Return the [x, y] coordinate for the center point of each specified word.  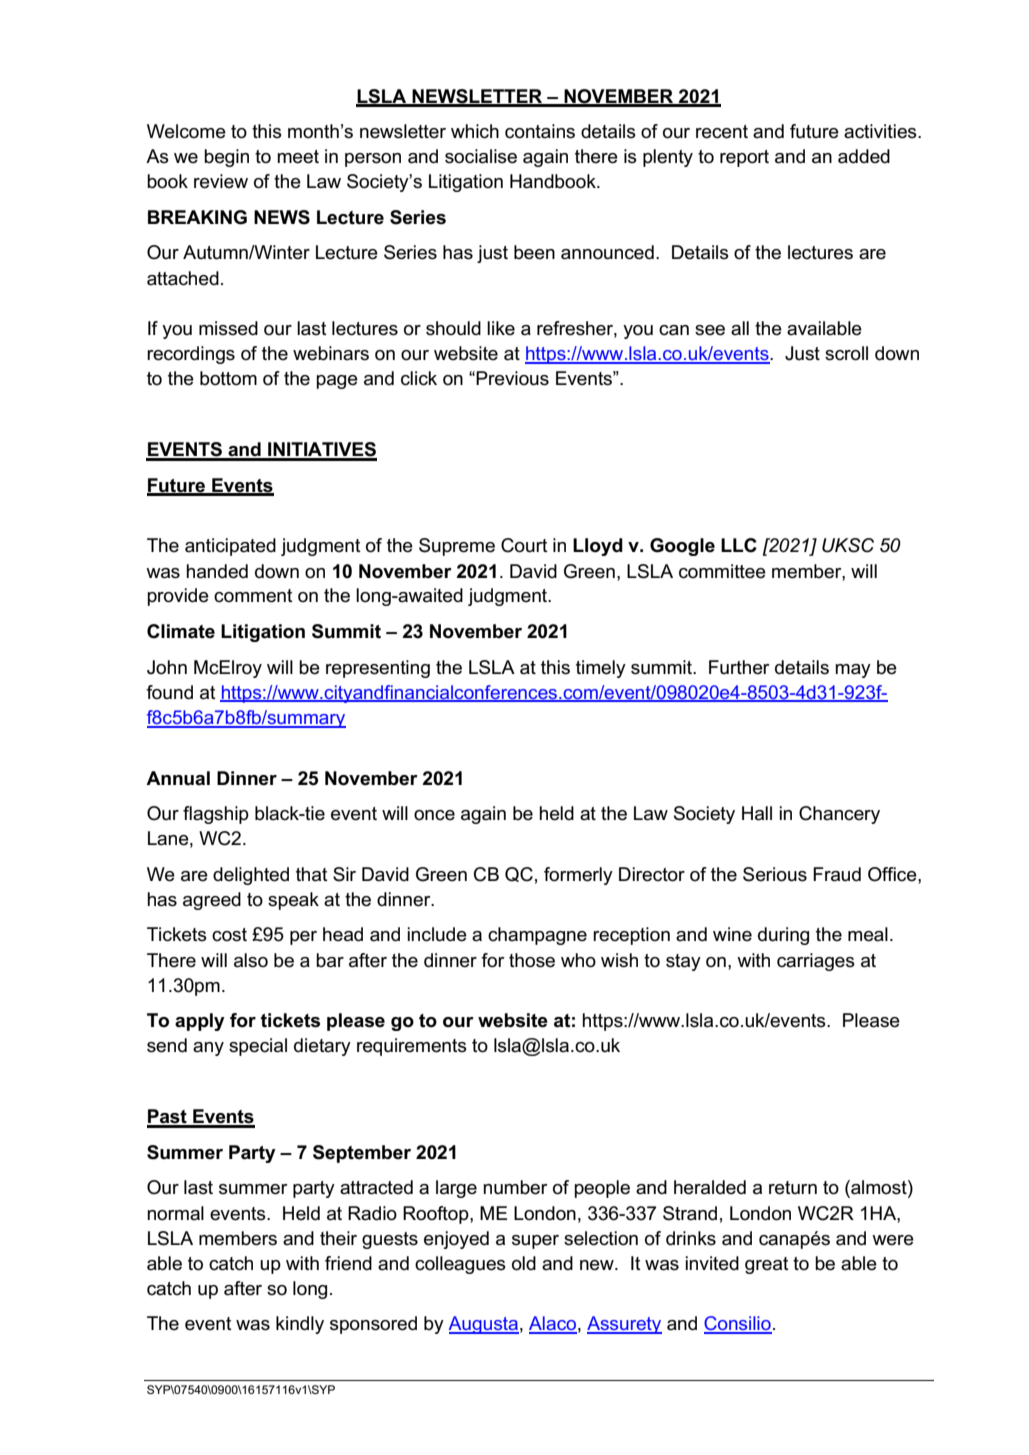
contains [540, 131]
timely [601, 669]
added [864, 156]
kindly [300, 1325]
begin [226, 158]
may [853, 671]
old [524, 1263]
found [169, 692]
